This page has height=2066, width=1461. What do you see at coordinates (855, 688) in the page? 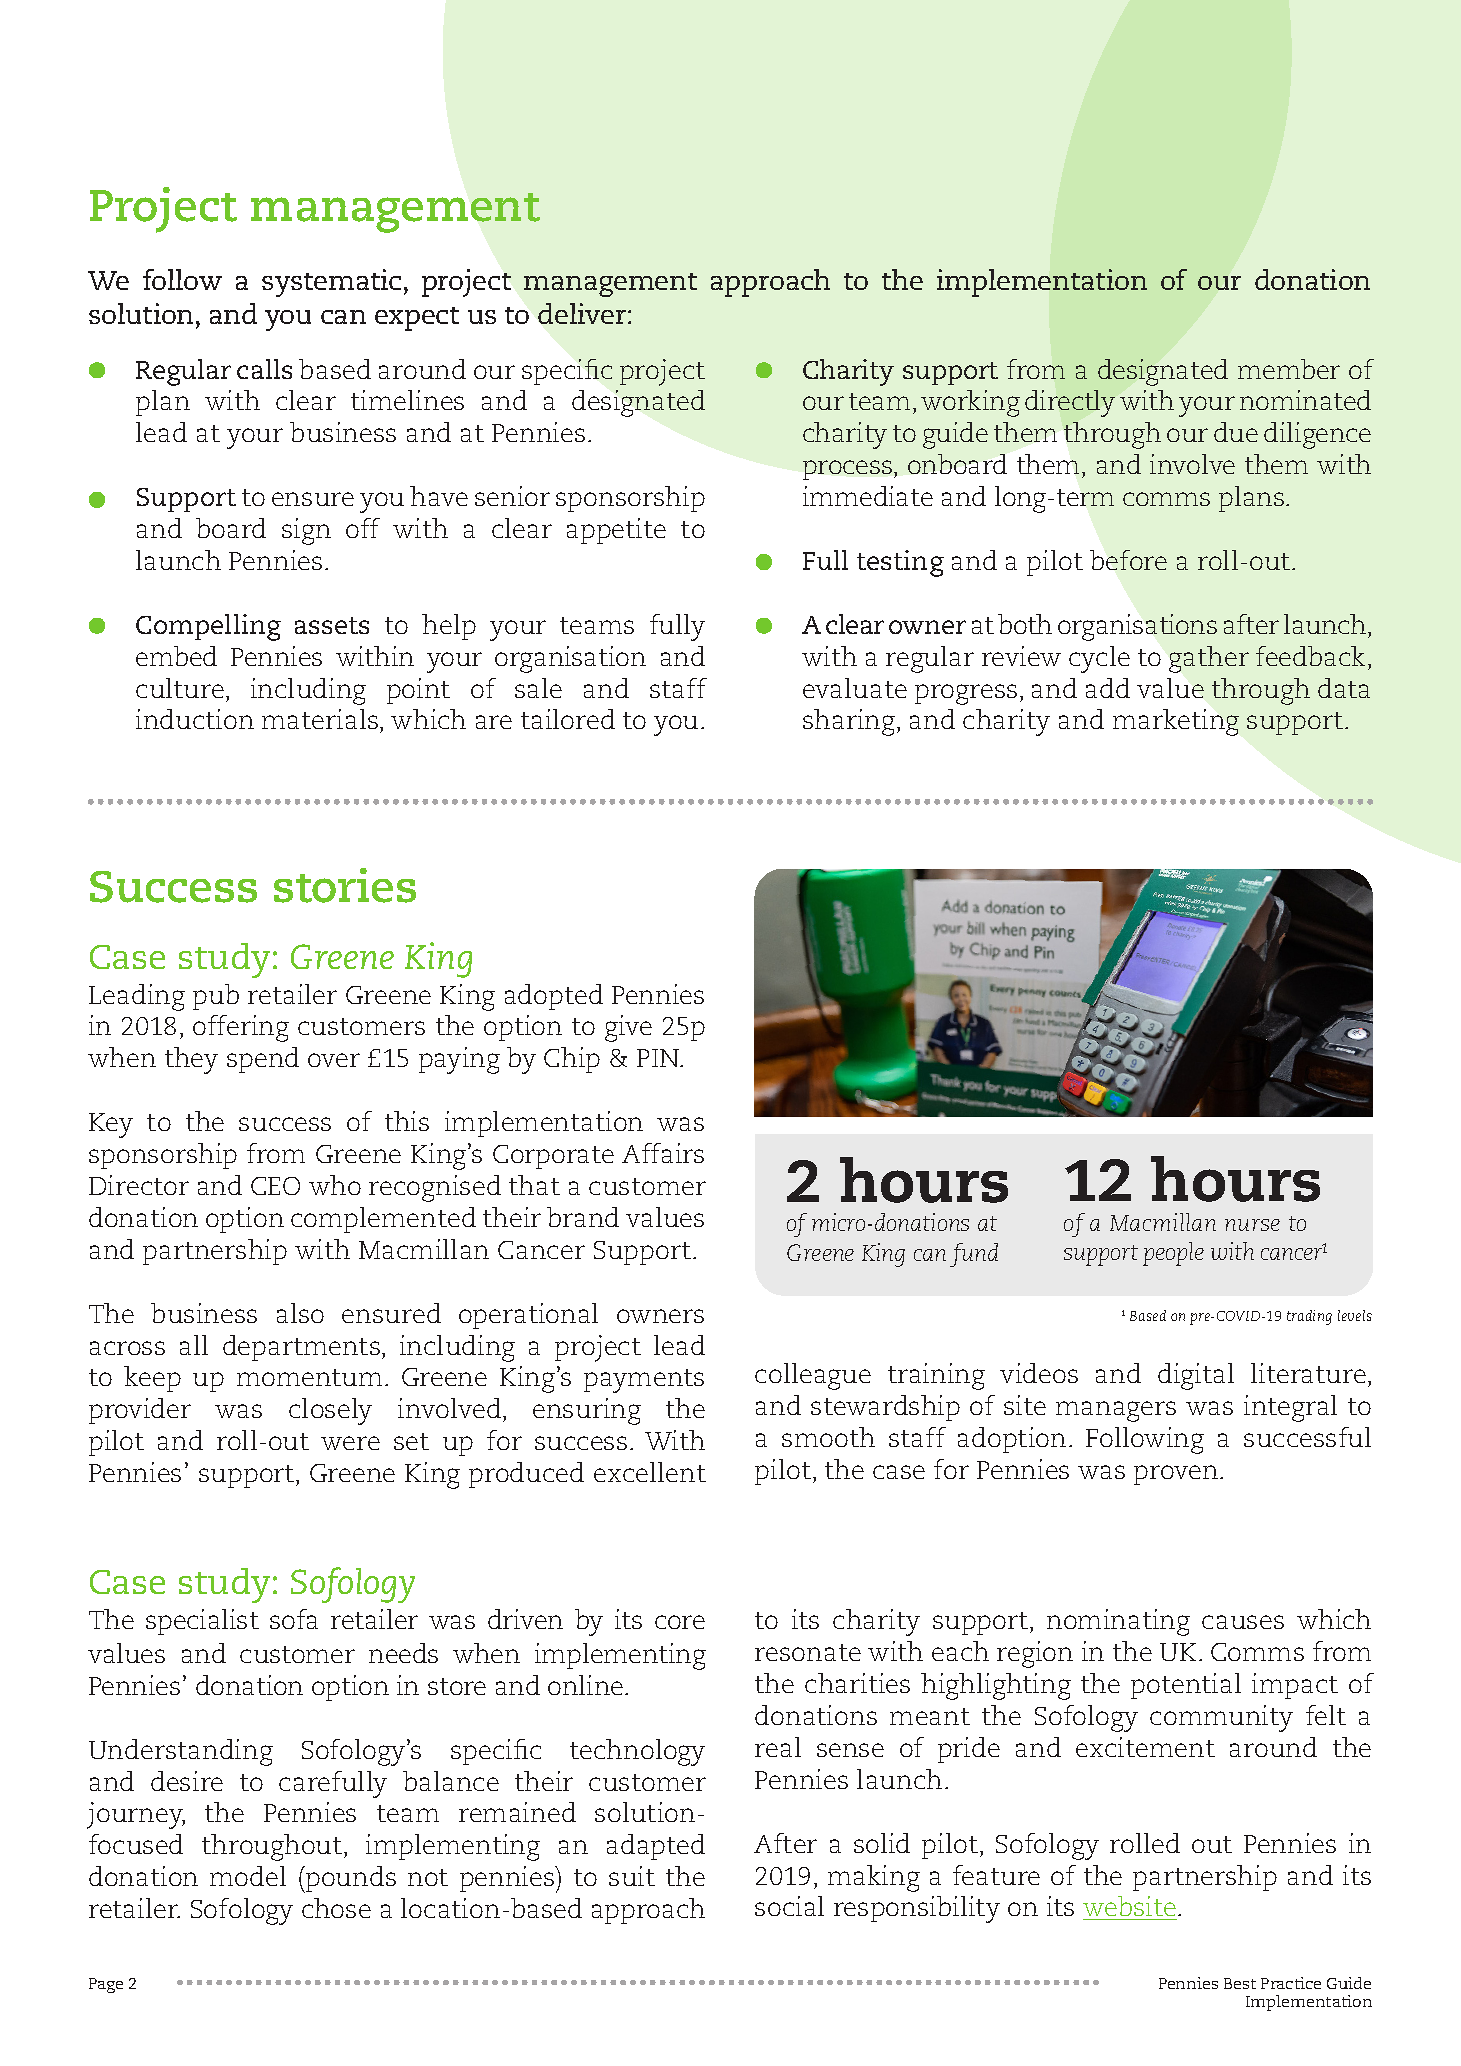
I see `evaluate` at bounding box center [855, 688].
